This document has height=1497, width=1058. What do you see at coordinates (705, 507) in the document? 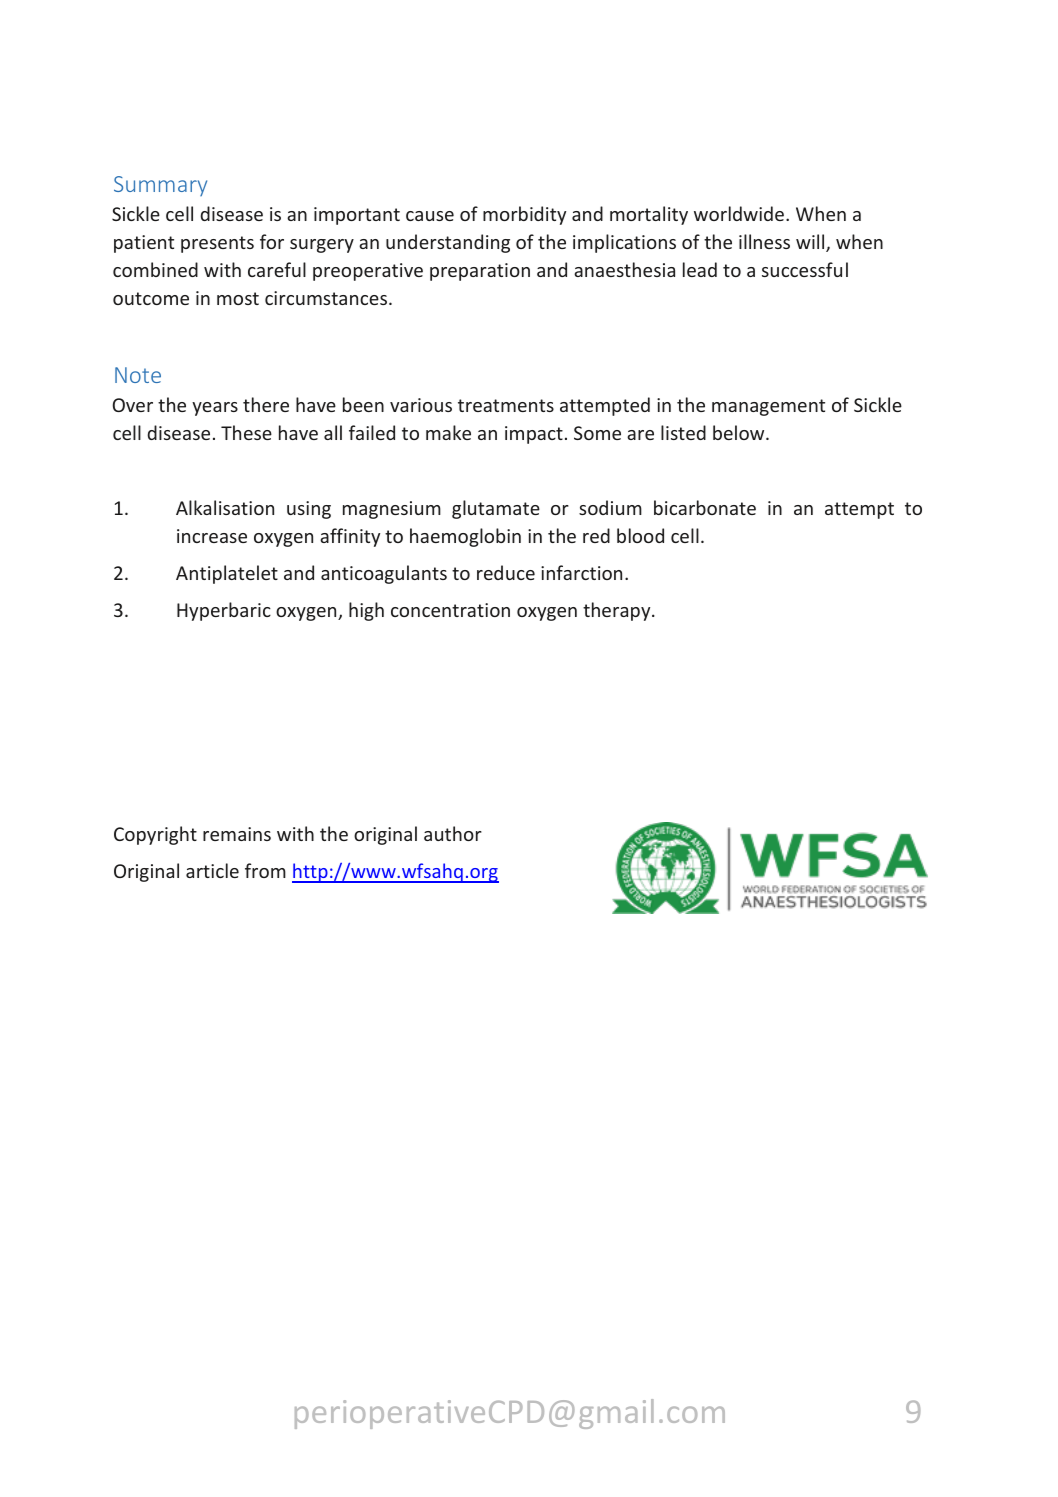
I see `bicarbonate` at bounding box center [705, 507].
